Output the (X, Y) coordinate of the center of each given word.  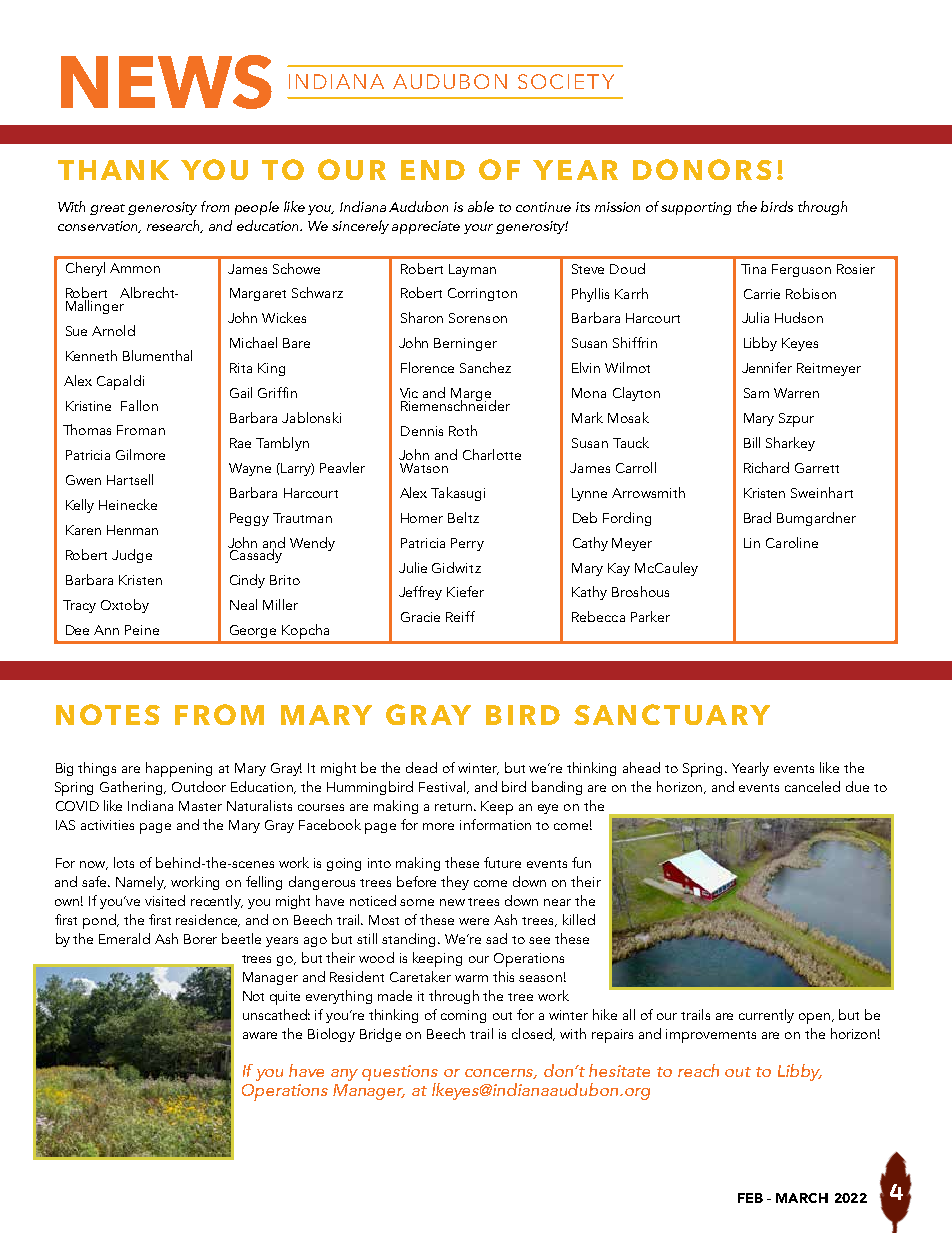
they (455, 883)
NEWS (166, 82)
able (481, 206)
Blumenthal (157, 355)
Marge (471, 396)
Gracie (420, 617)
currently (766, 1016)
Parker (650, 616)
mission (617, 207)
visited (165, 900)
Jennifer (767, 367)
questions (400, 1073)
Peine (142, 630)
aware (260, 1035)
